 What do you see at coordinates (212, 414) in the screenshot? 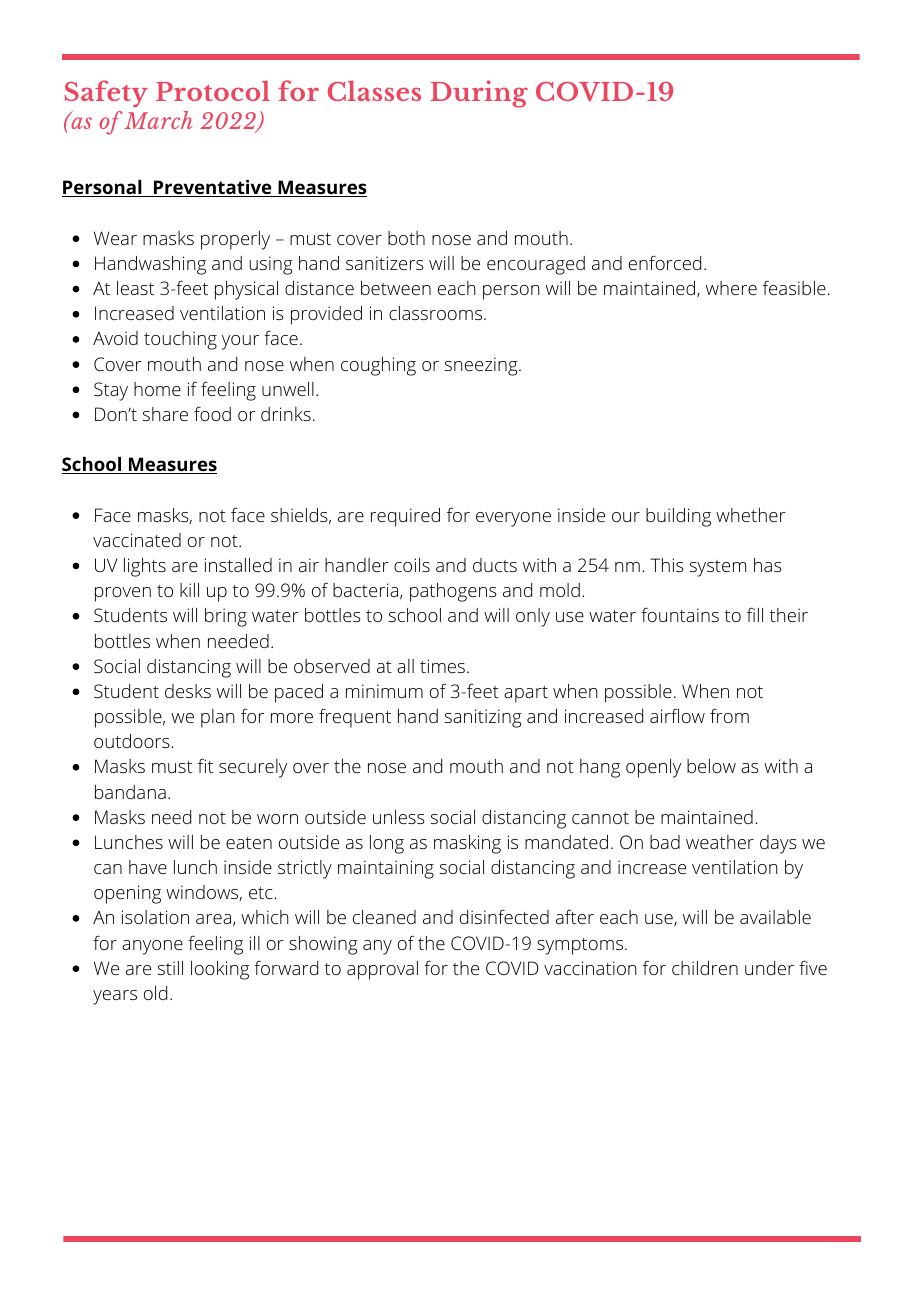
I see `food` at bounding box center [212, 414].
